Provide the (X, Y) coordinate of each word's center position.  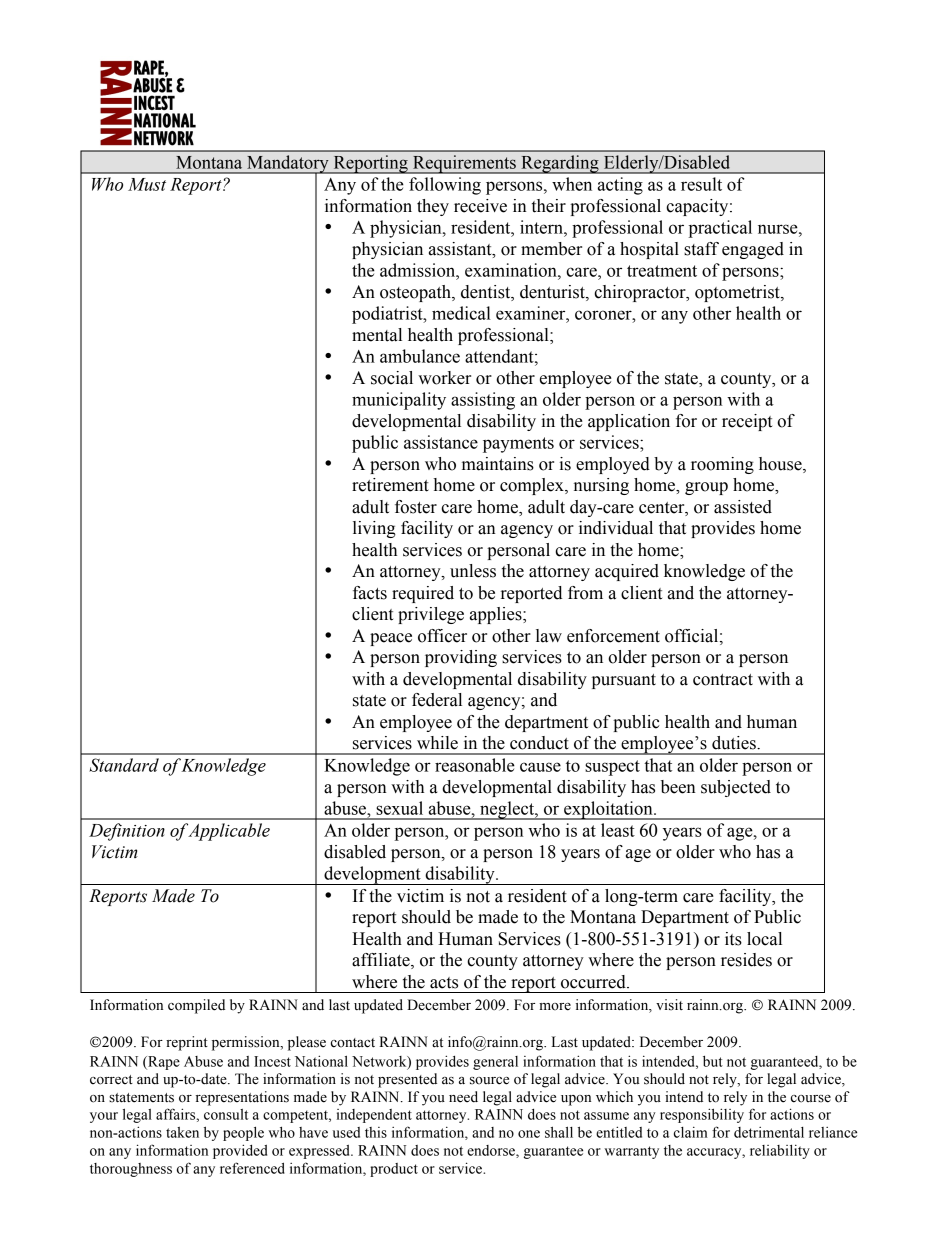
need (463, 1097)
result (701, 184)
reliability (780, 1151)
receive (480, 206)
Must (147, 184)
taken (182, 1132)
